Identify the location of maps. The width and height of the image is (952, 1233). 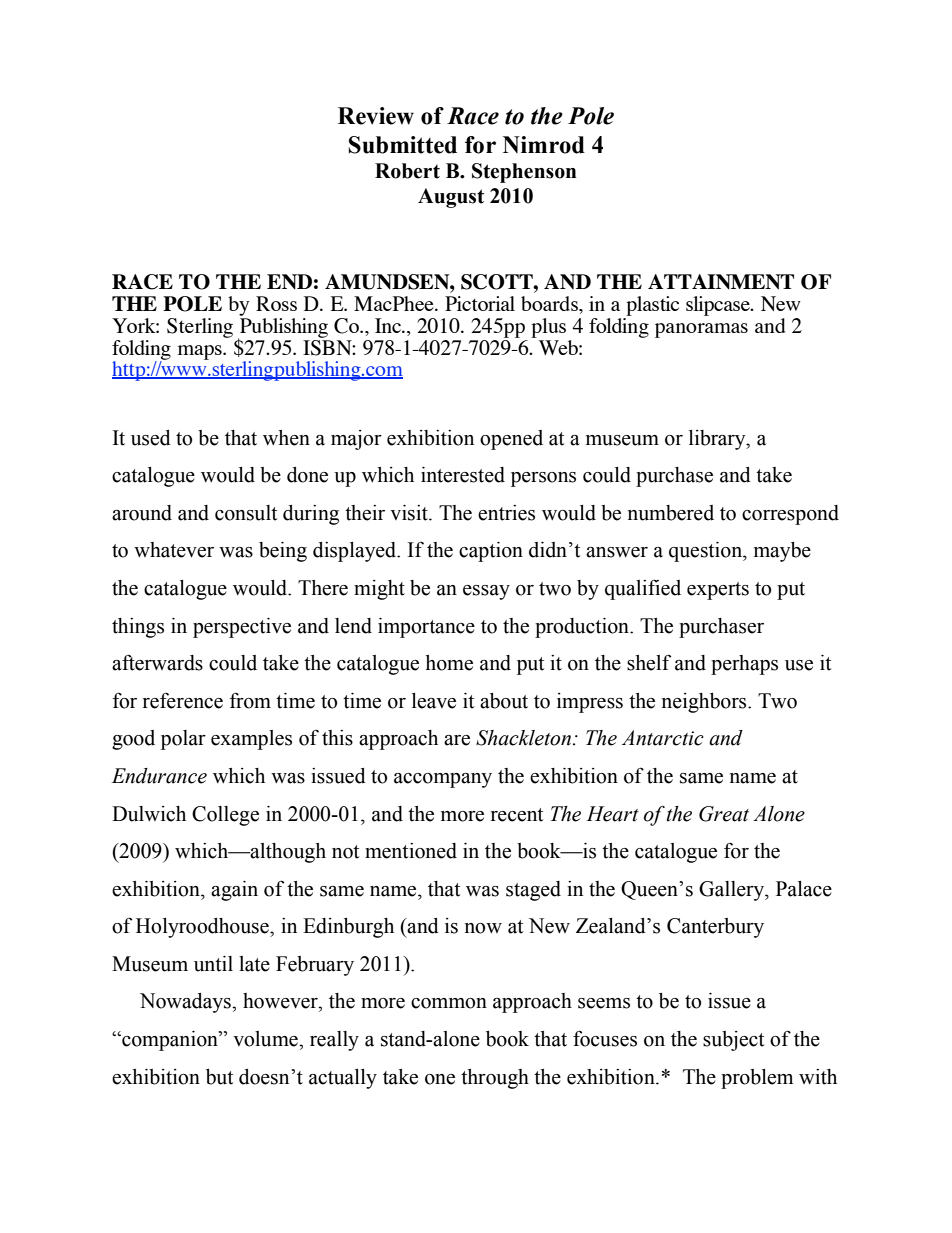
(201, 352).
